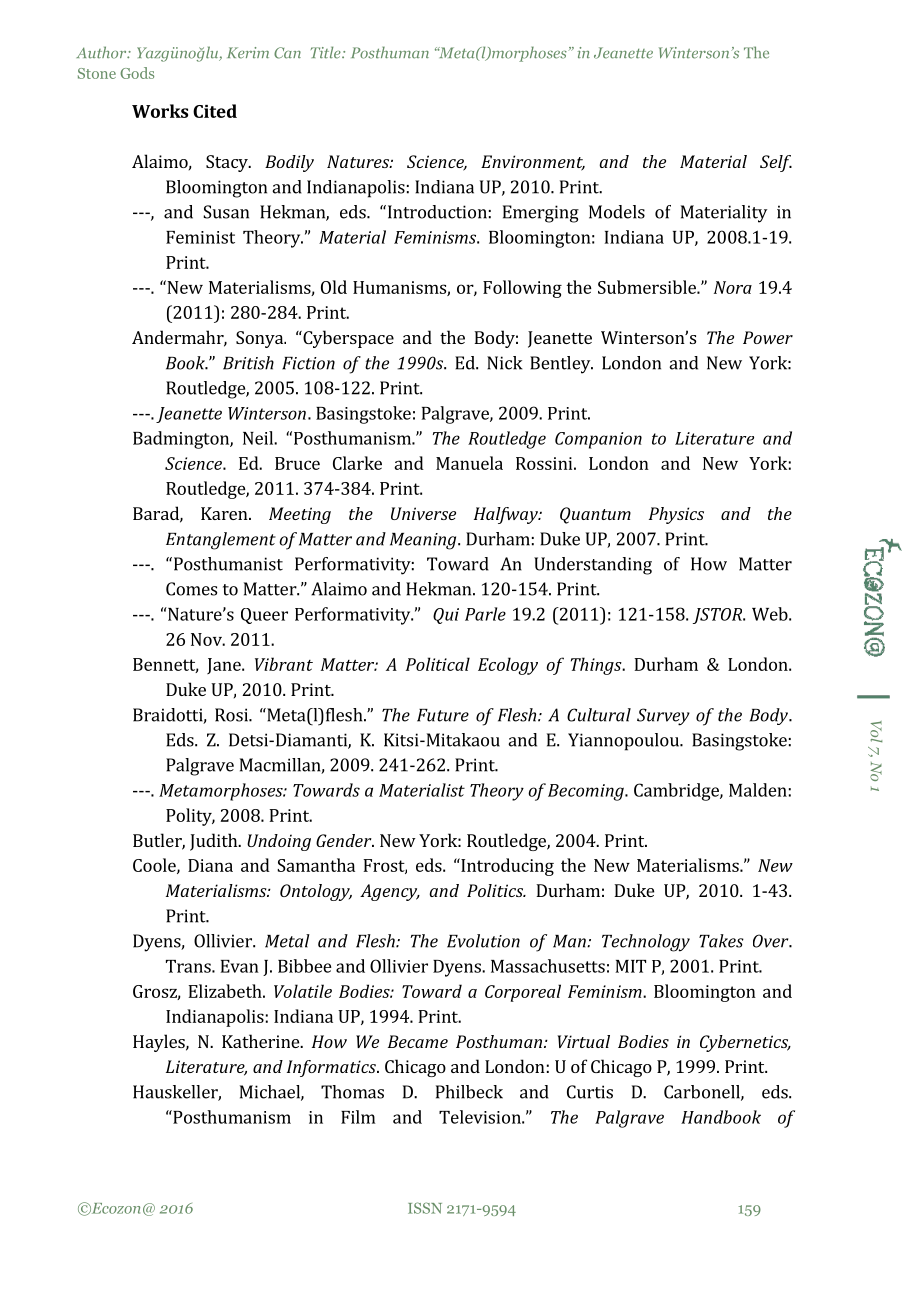 The width and height of the screenshot is (924, 1308). I want to click on Self, so click(776, 163).
